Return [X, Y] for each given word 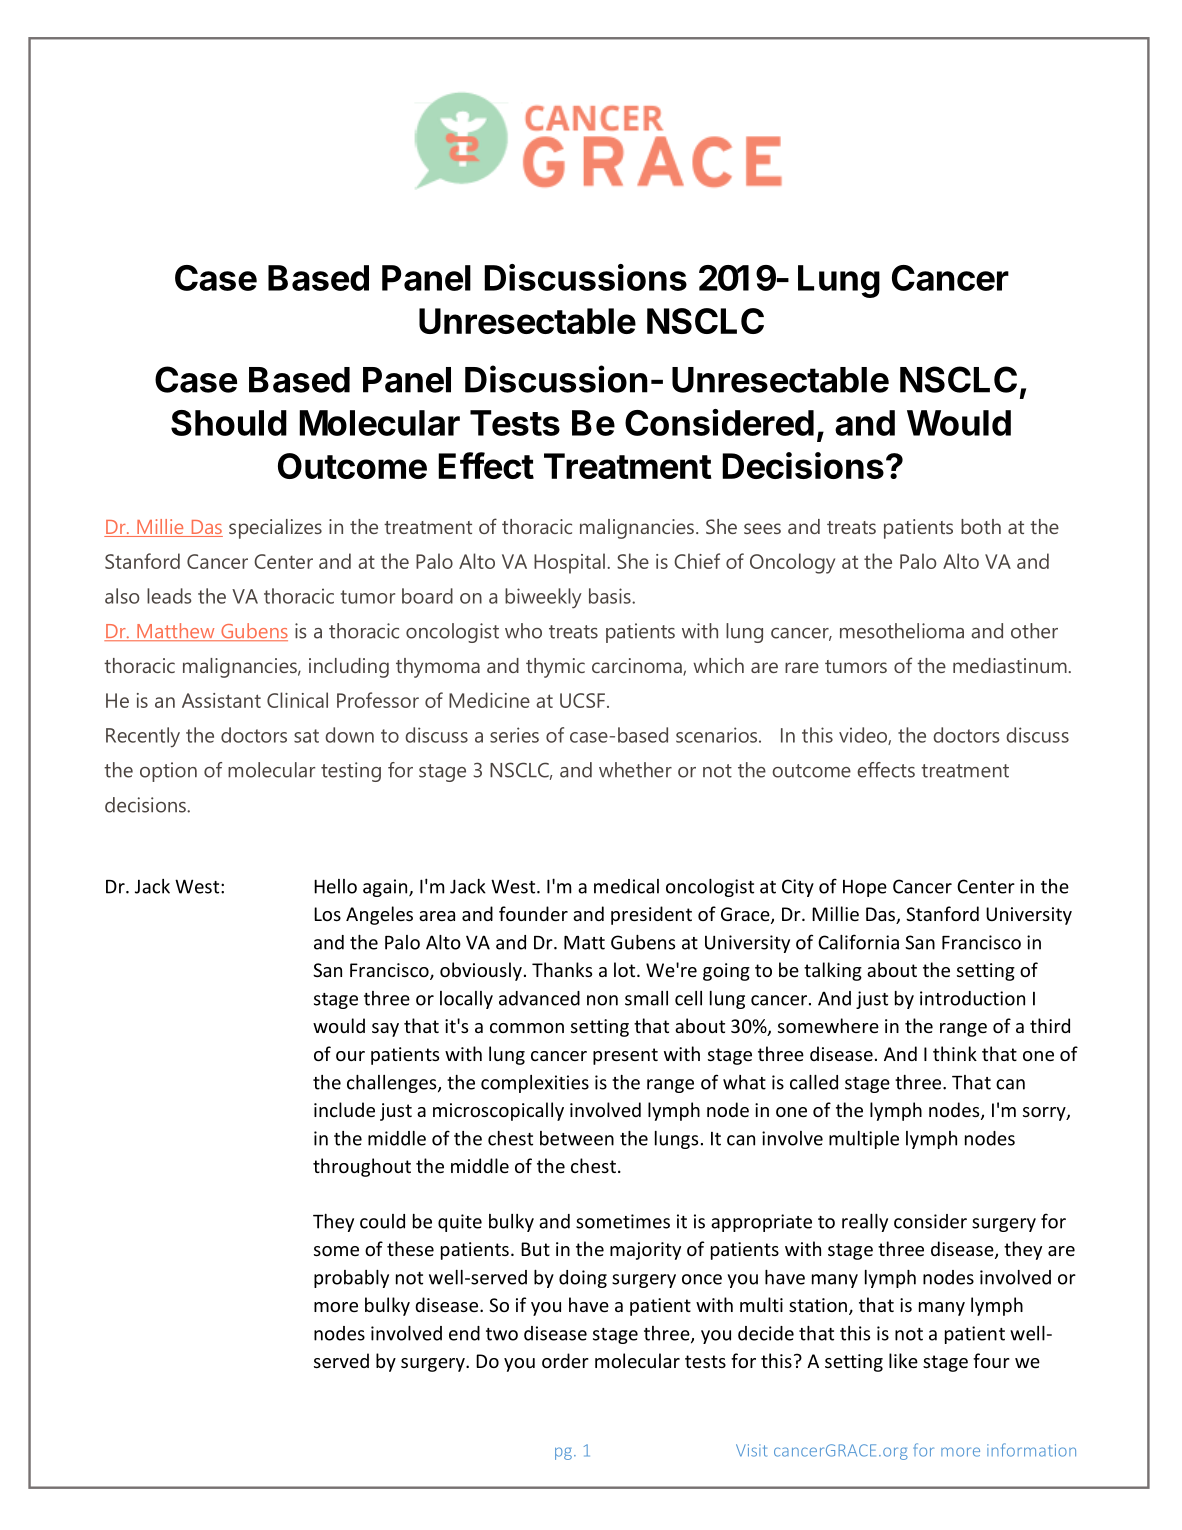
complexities [535, 1084]
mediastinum [1010, 665]
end [464, 1333]
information [1031, 1450]
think [955, 1053]
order [565, 1360]
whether [635, 770]
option [168, 772]
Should [229, 423]
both [981, 526]
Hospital [569, 563]
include [344, 1109]
